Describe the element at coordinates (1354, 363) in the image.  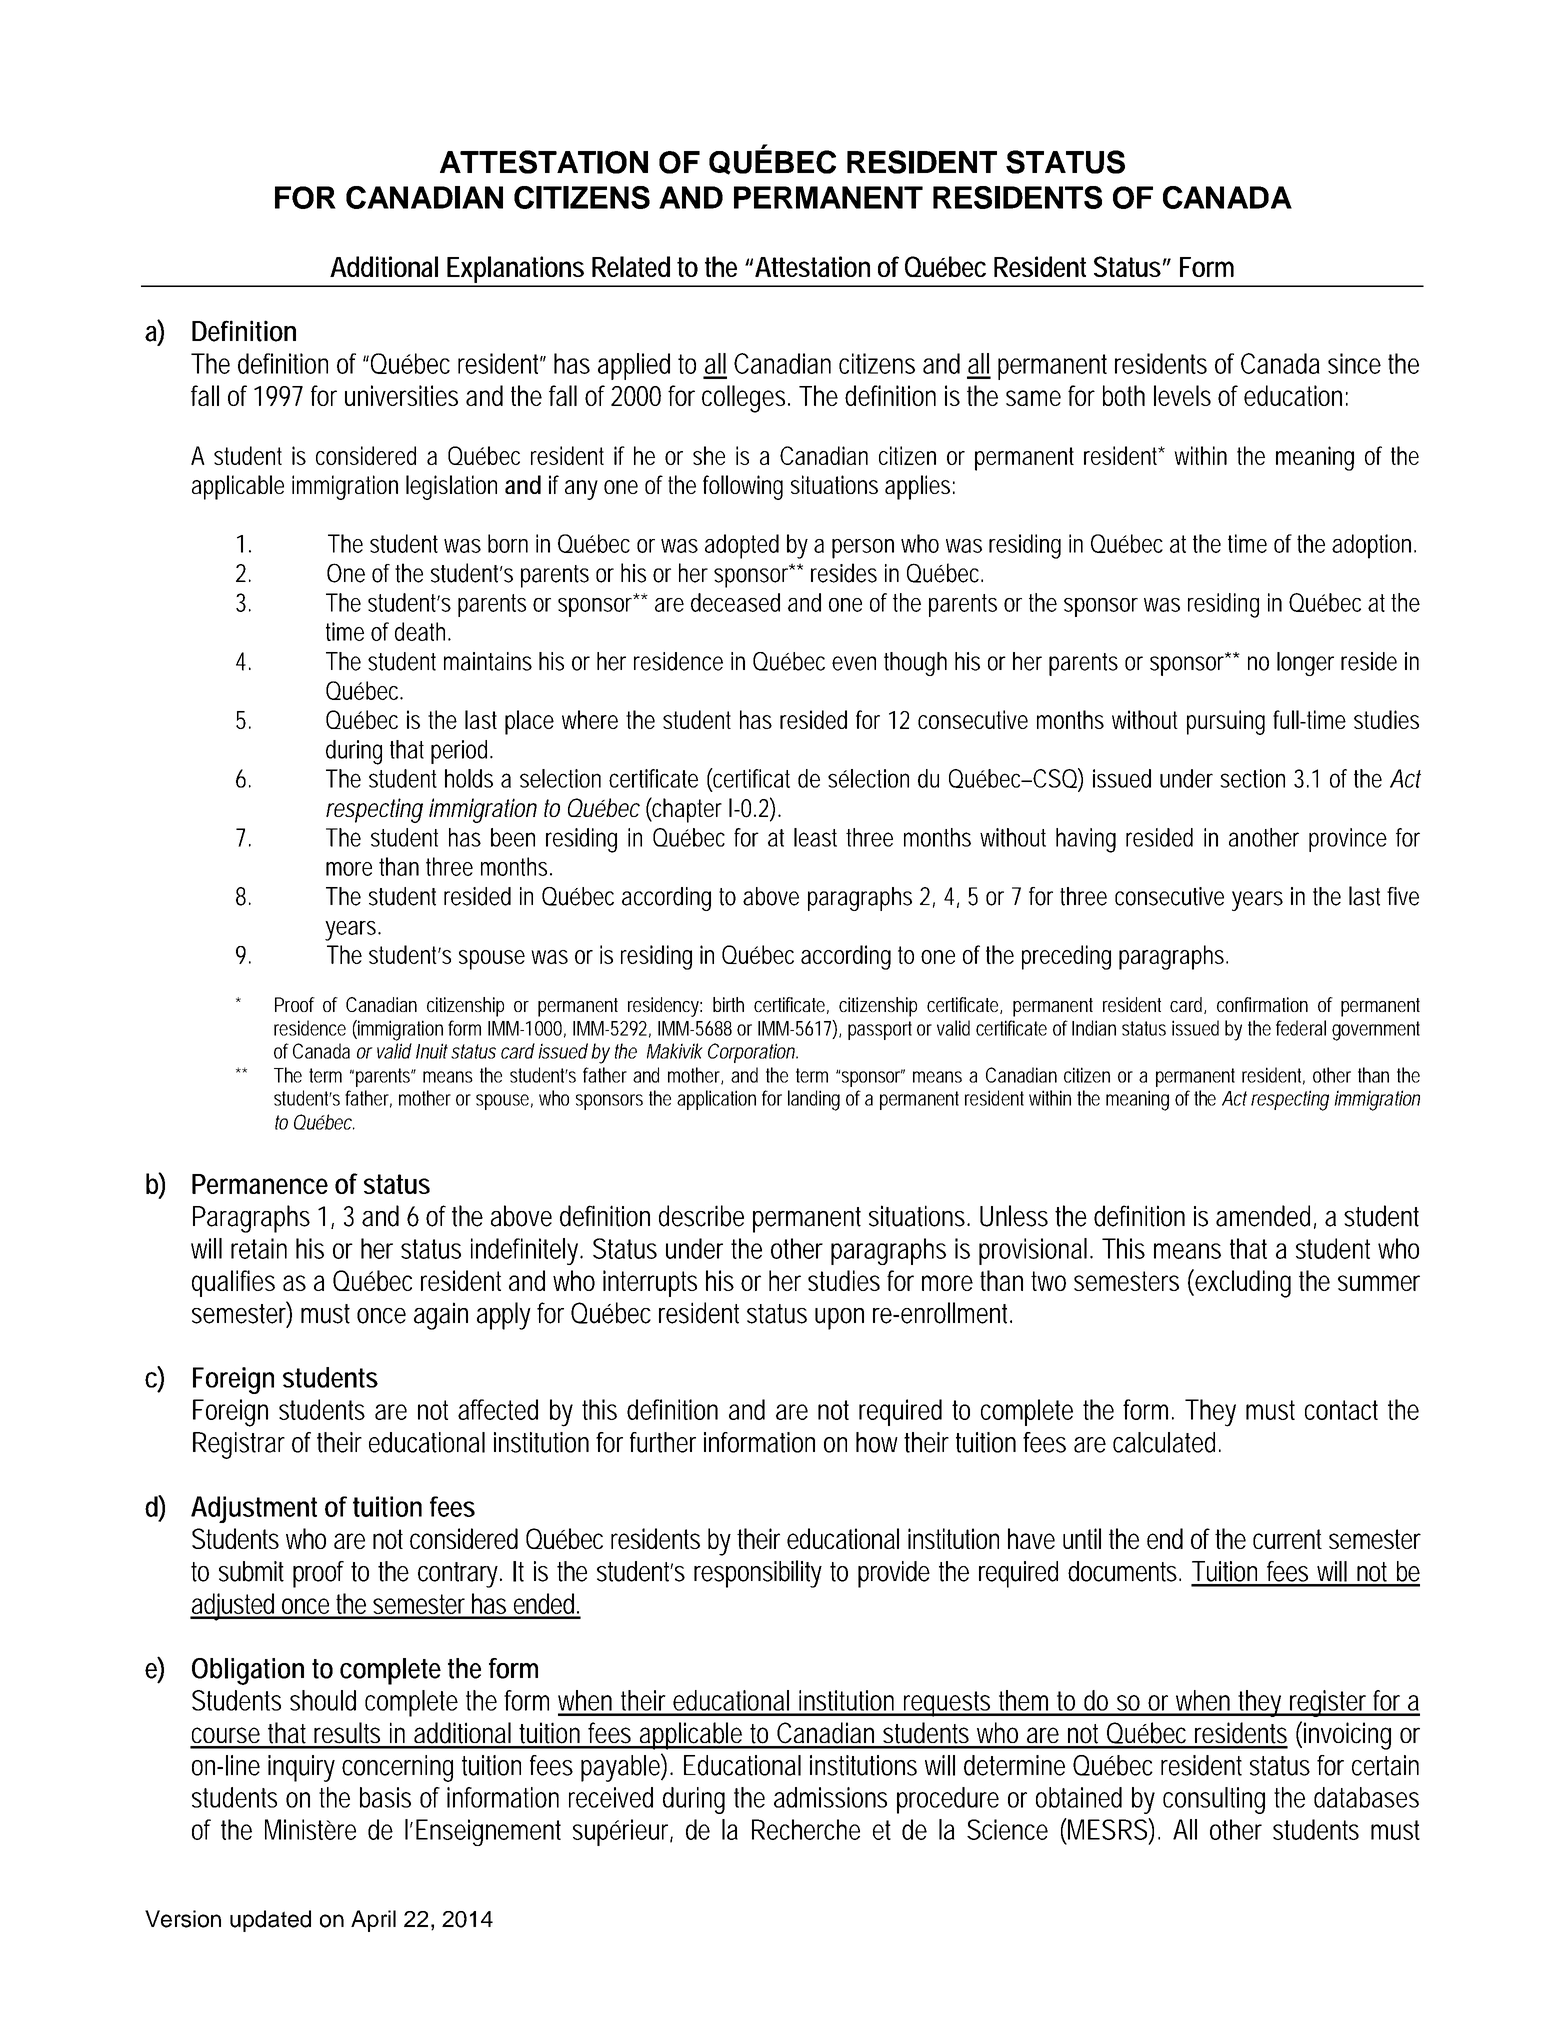
I see `since` at that location.
